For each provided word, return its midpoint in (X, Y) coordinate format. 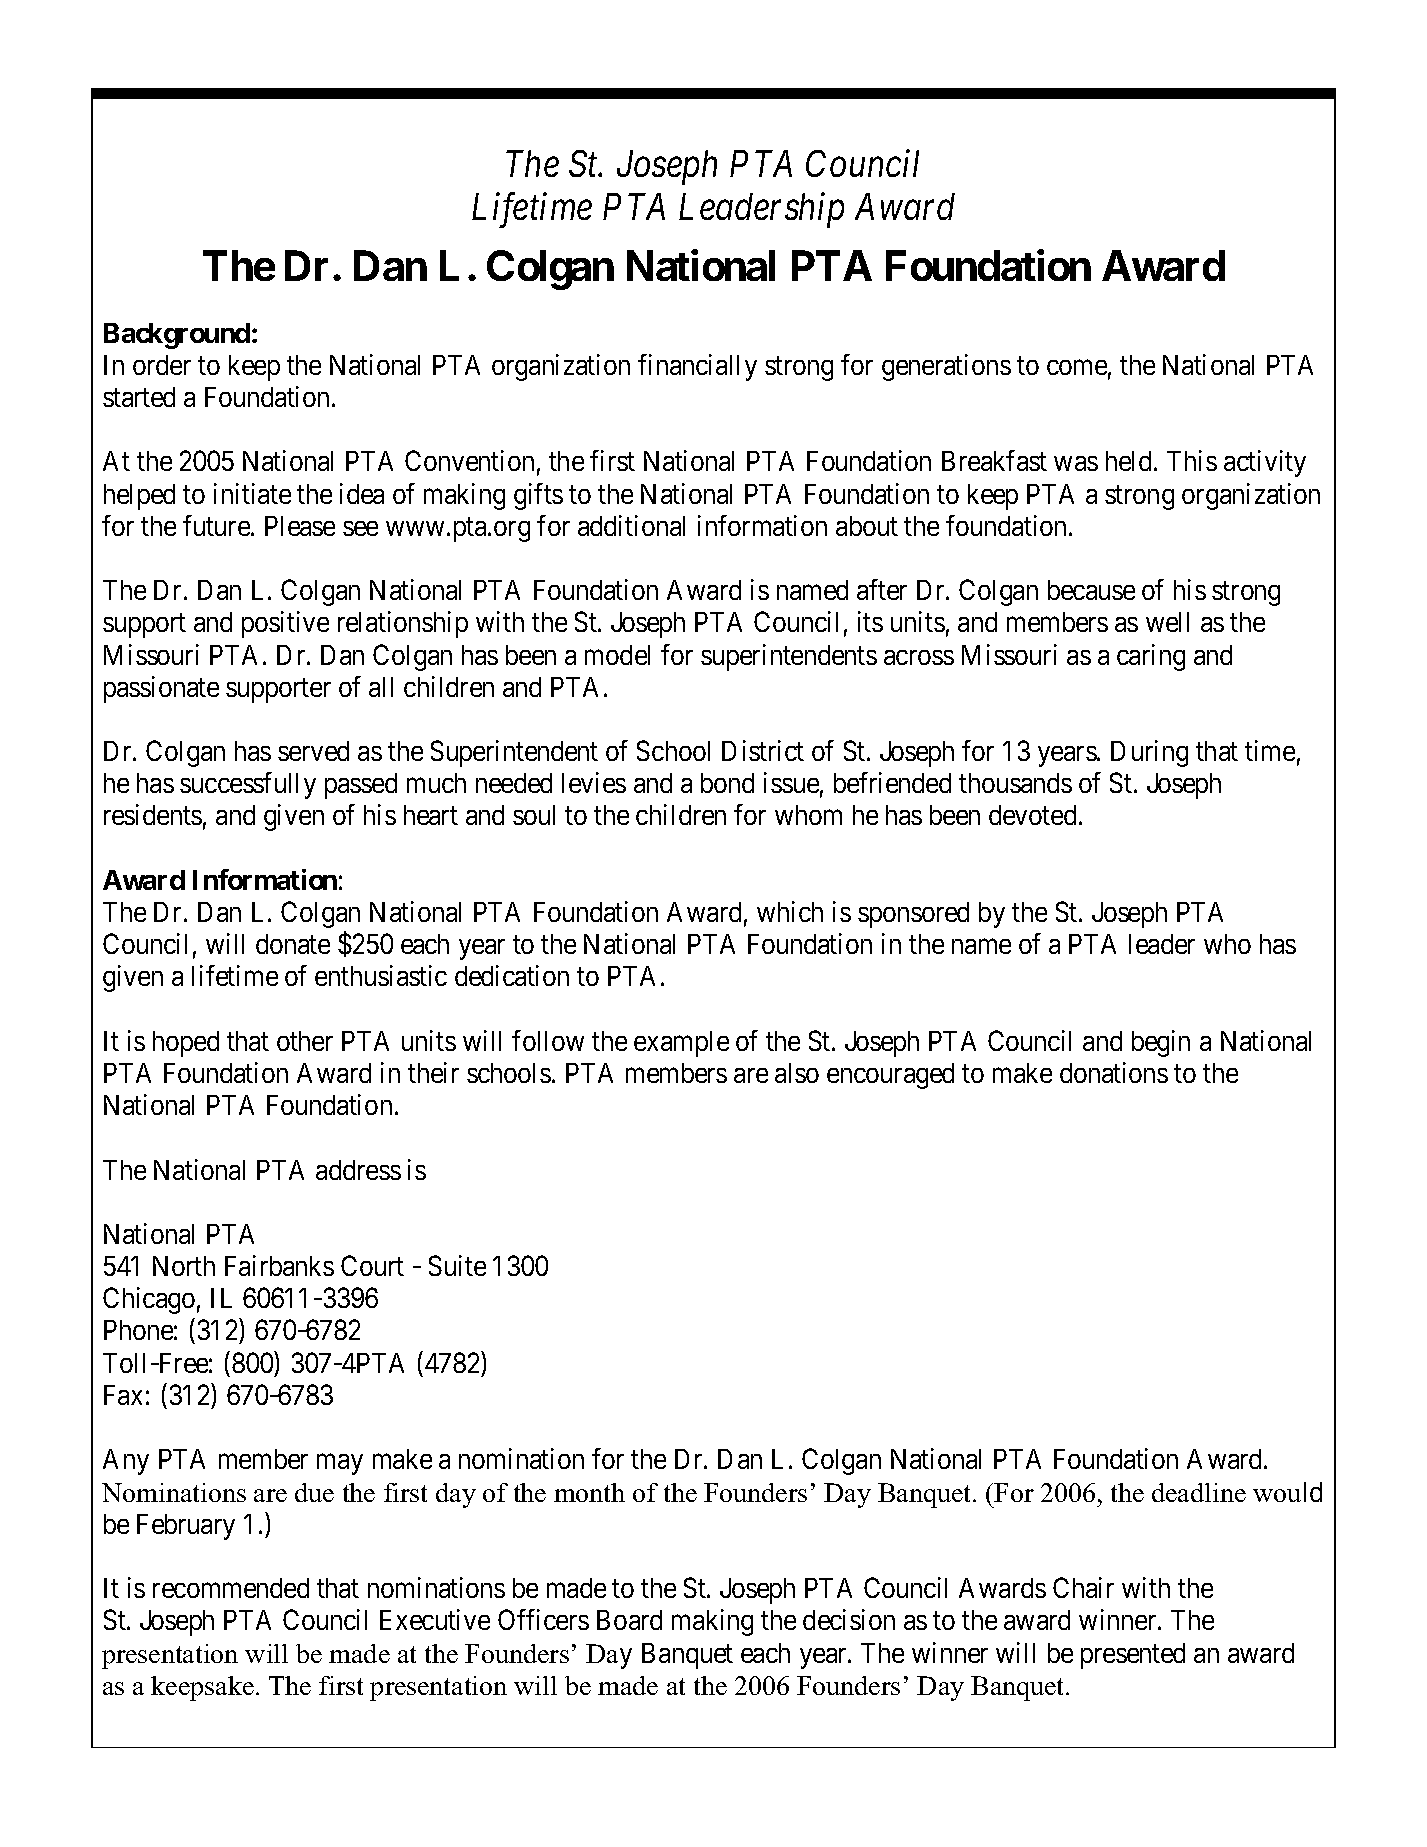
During (1149, 753)
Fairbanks (279, 1265)
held (1130, 461)
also (797, 1073)
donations (1114, 1072)
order (162, 365)
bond (727, 783)
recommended (231, 1588)
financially (697, 367)
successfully (248, 785)
